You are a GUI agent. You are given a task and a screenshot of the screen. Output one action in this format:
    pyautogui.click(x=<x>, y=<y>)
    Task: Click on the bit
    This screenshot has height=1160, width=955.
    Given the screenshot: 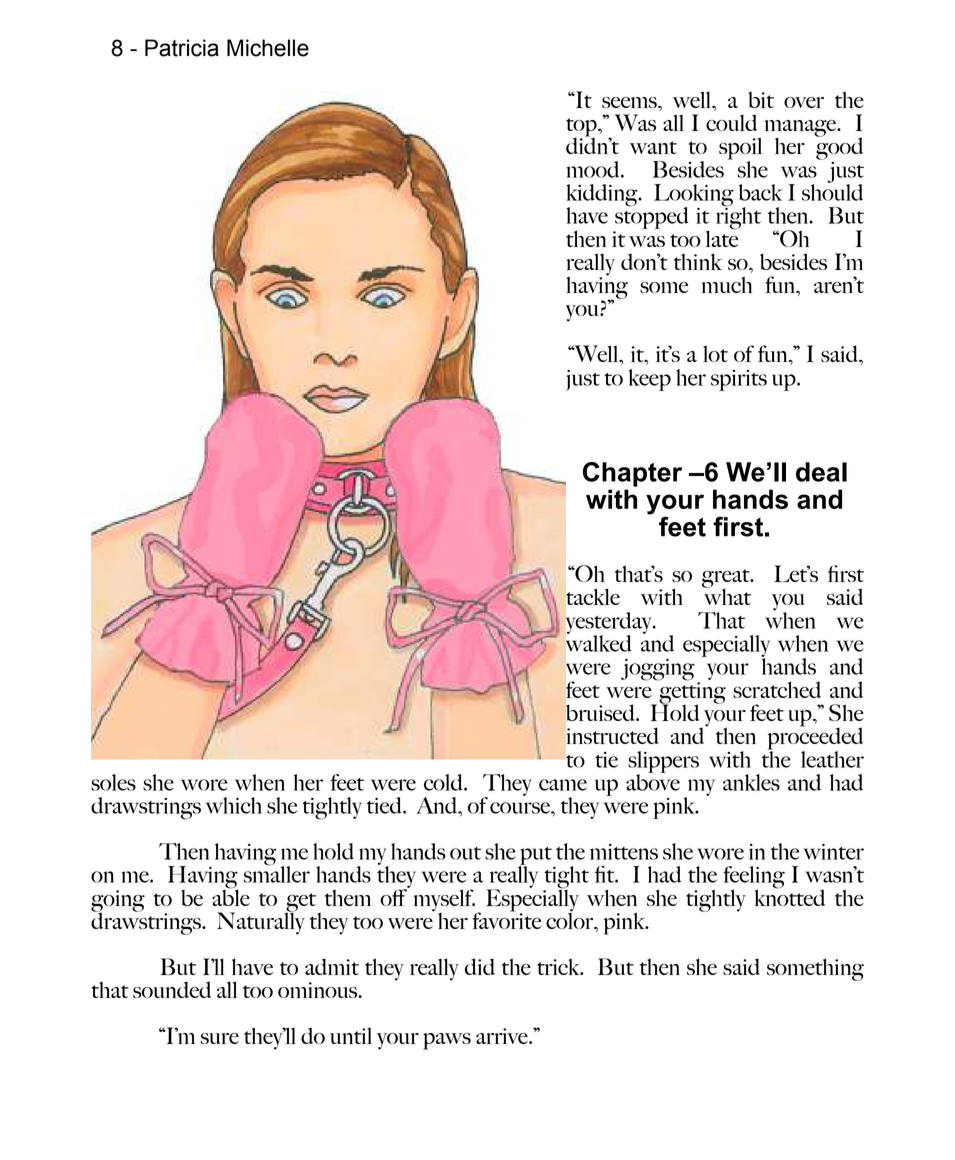 What is the action you would take?
    pyautogui.click(x=761, y=100)
